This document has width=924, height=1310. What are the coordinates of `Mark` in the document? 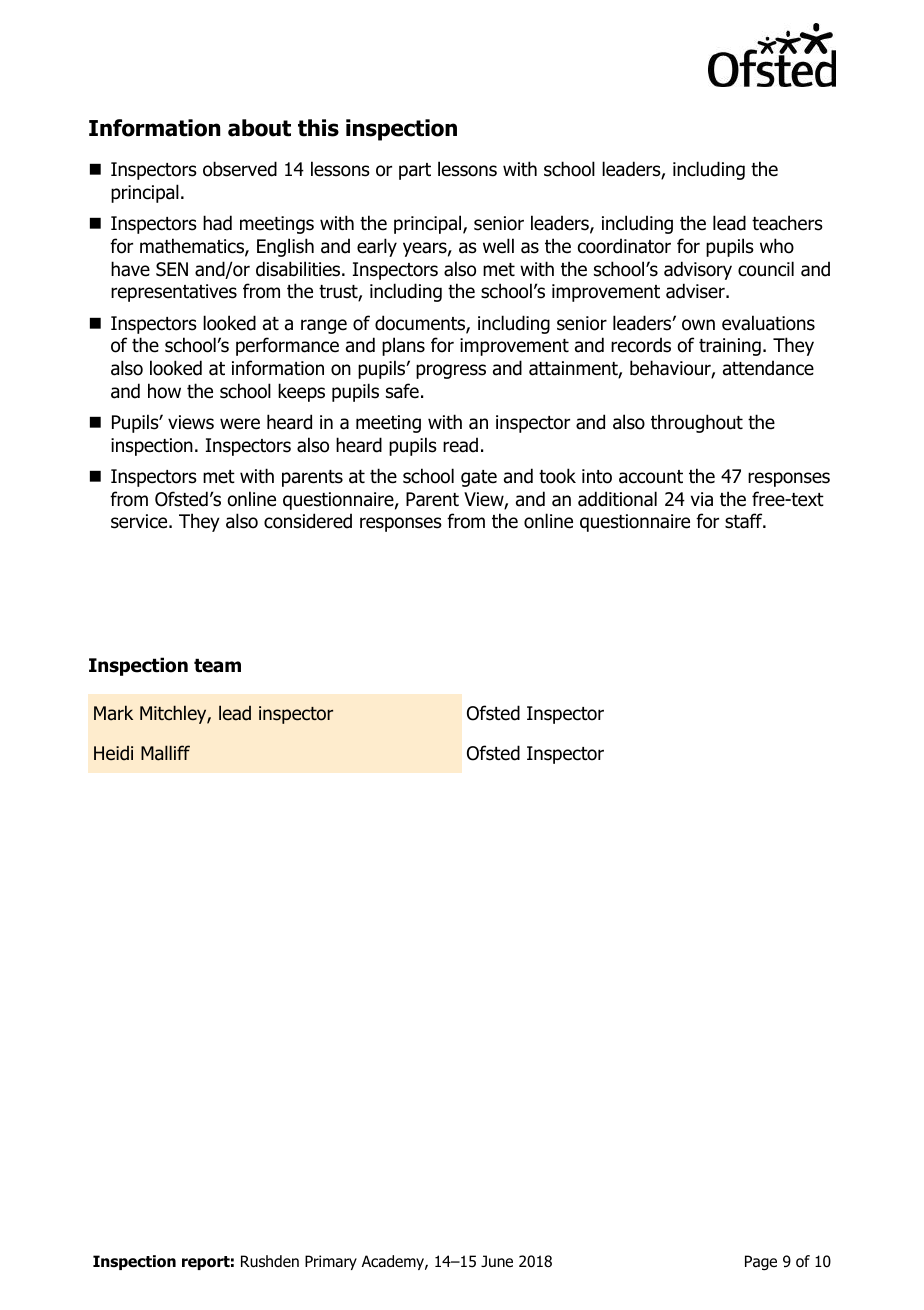 It's located at (113, 713).
